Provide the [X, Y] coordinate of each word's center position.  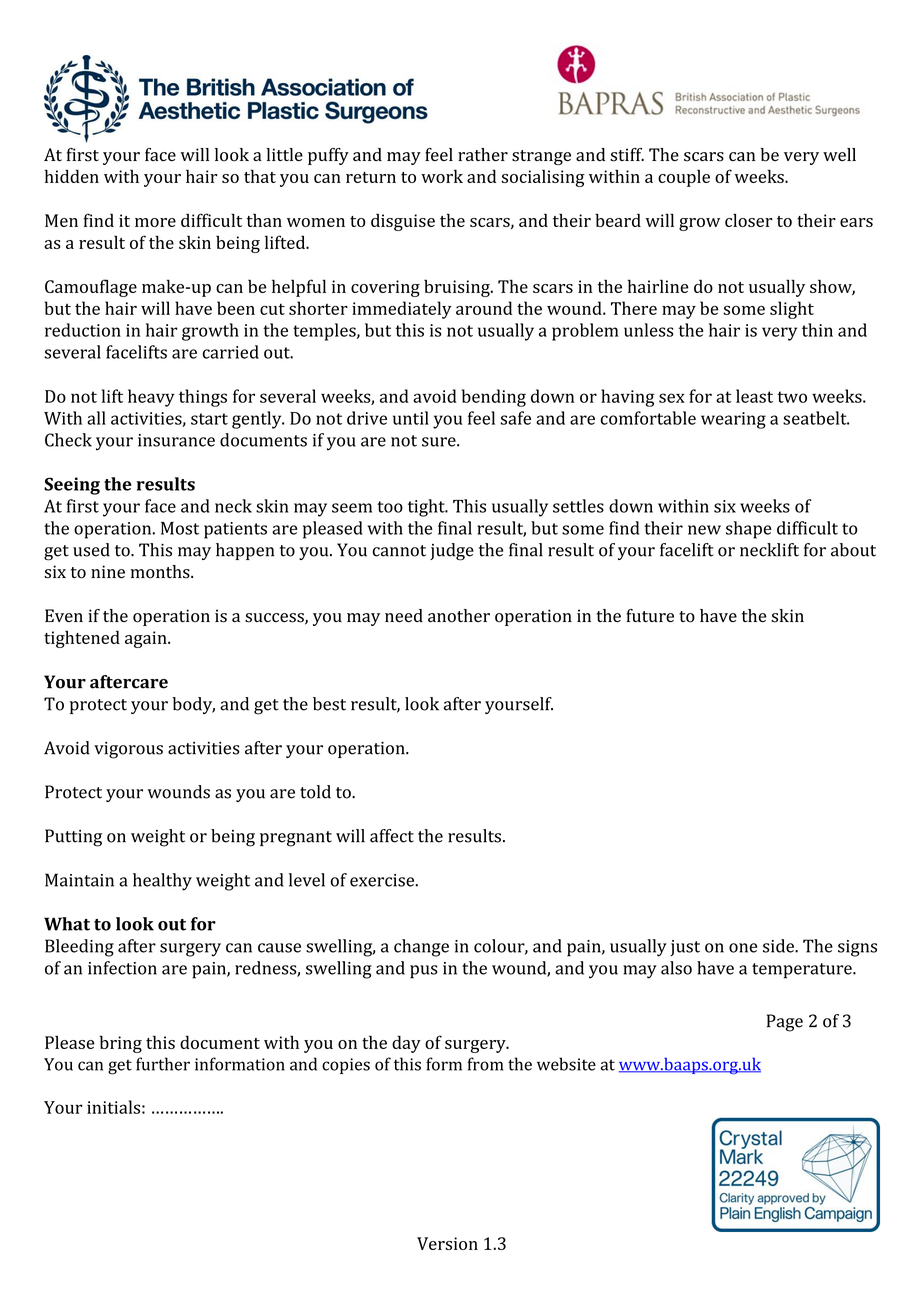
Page [785, 1023]
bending [494, 398]
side [779, 946]
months [161, 572]
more [155, 222]
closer [749, 220]
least [754, 396]
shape [748, 530]
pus [423, 972]
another [459, 616]
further [163, 1064]
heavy [151, 398]
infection [122, 968]
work [442, 176]
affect [392, 836]
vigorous [128, 750]
